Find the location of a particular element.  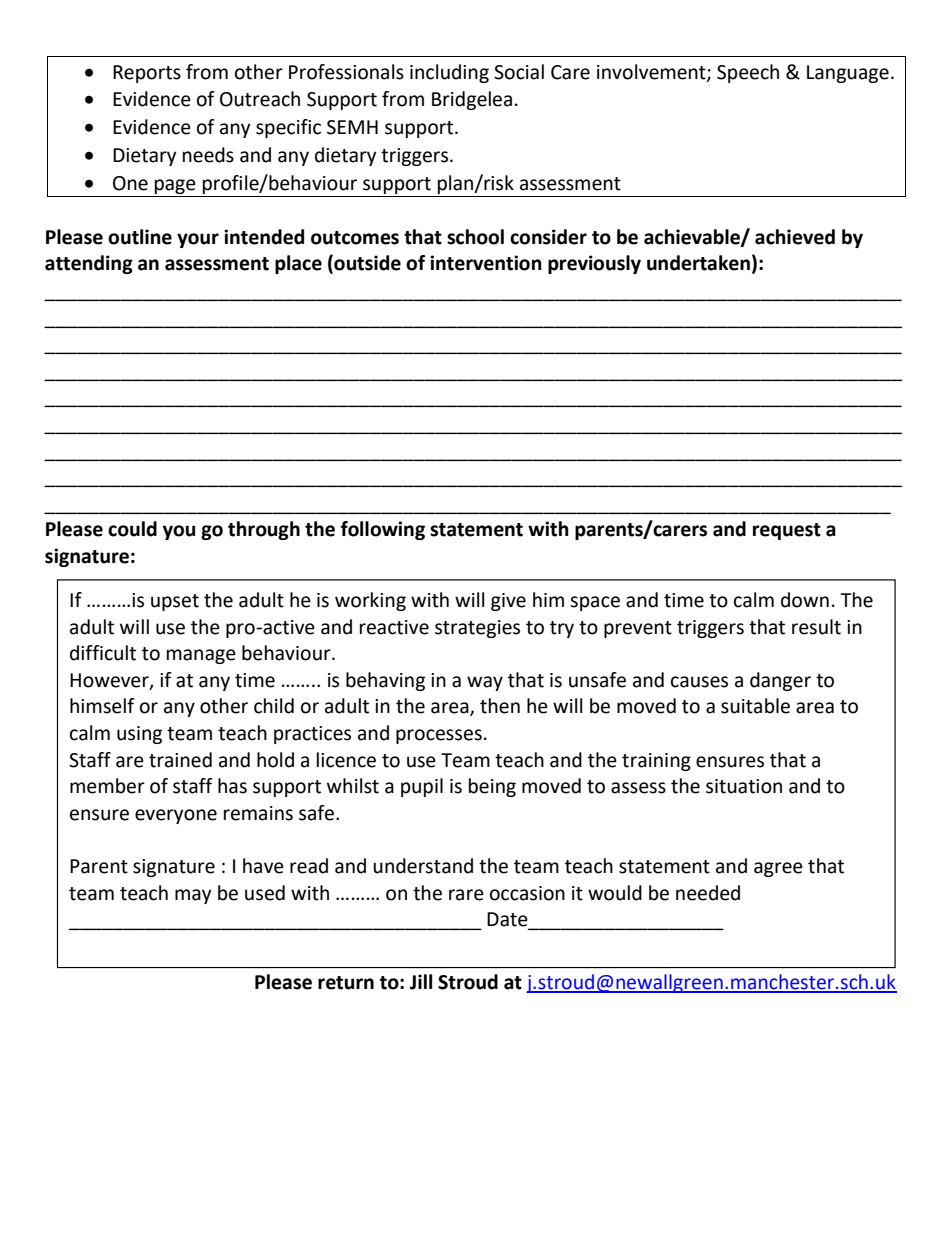

following is located at coordinates (383, 530).
